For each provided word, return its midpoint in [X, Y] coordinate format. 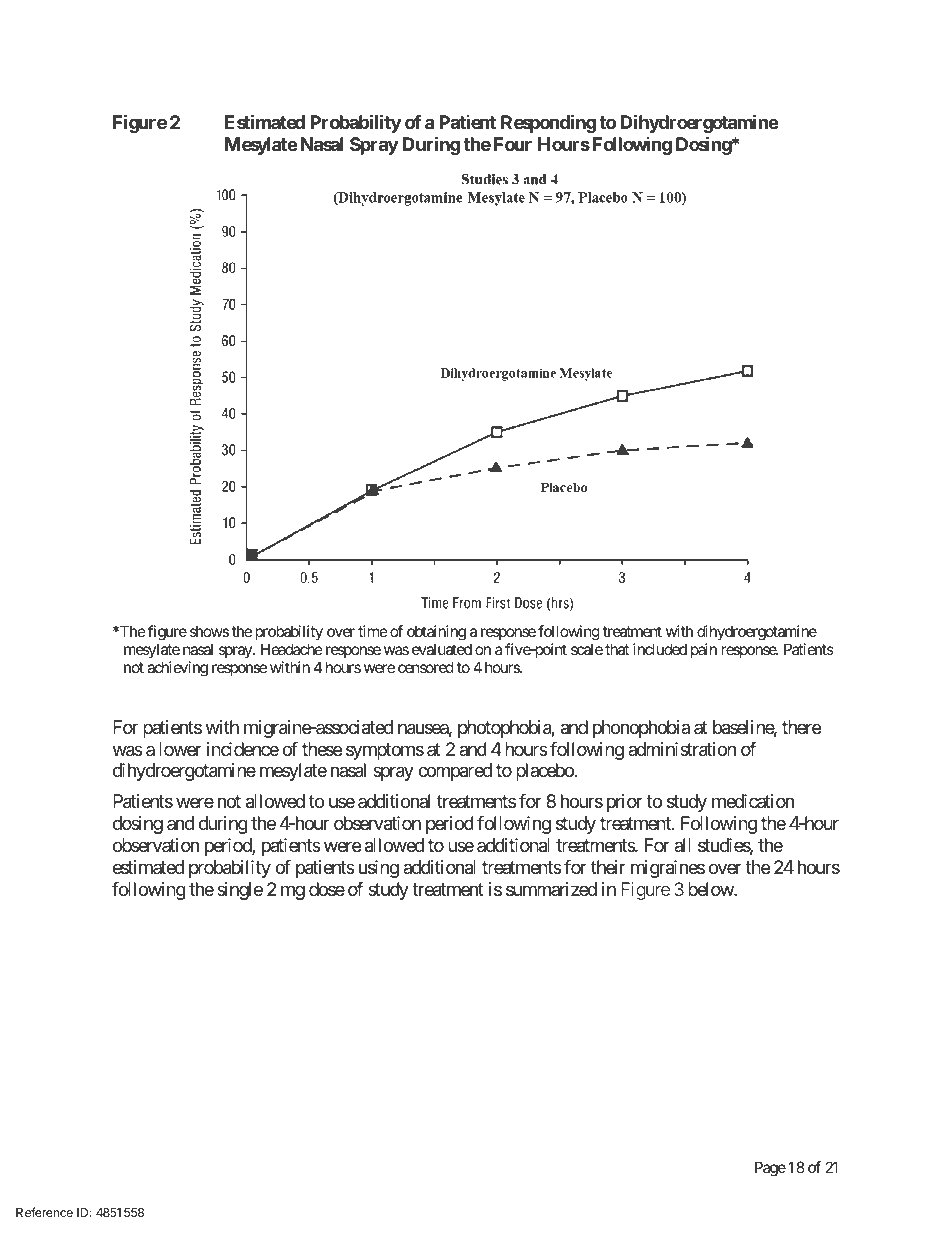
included [660, 649]
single [240, 891]
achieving [177, 669]
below [711, 889]
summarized [551, 889]
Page [770, 1169]
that [617, 649]
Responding [548, 123]
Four [513, 144]
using [379, 869]
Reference [44, 1212]
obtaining [436, 633]
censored [426, 667]
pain [704, 650]
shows [209, 631]
